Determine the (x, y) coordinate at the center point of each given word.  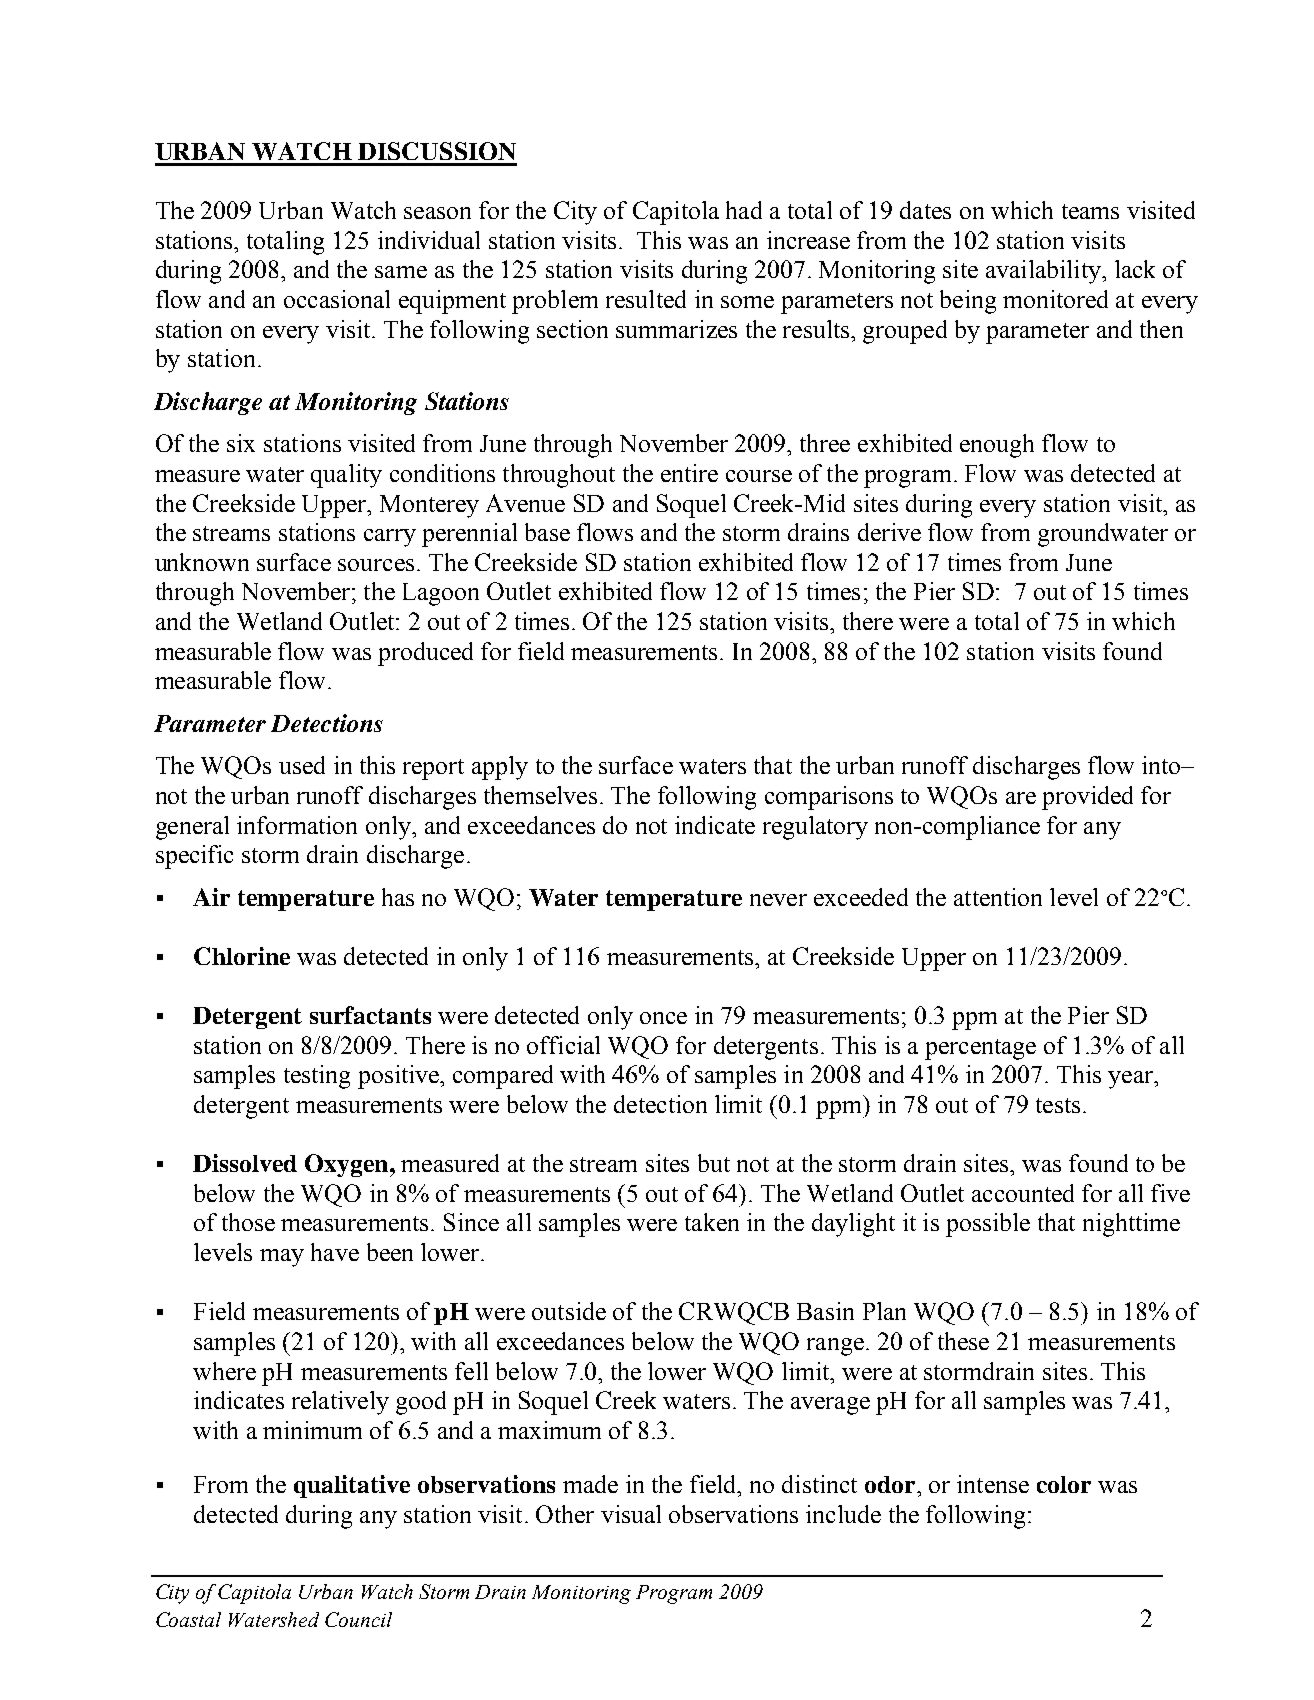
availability (1044, 272)
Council (358, 1619)
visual (631, 1514)
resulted (646, 299)
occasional (337, 299)
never (778, 900)
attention (998, 897)
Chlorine (242, 956)
